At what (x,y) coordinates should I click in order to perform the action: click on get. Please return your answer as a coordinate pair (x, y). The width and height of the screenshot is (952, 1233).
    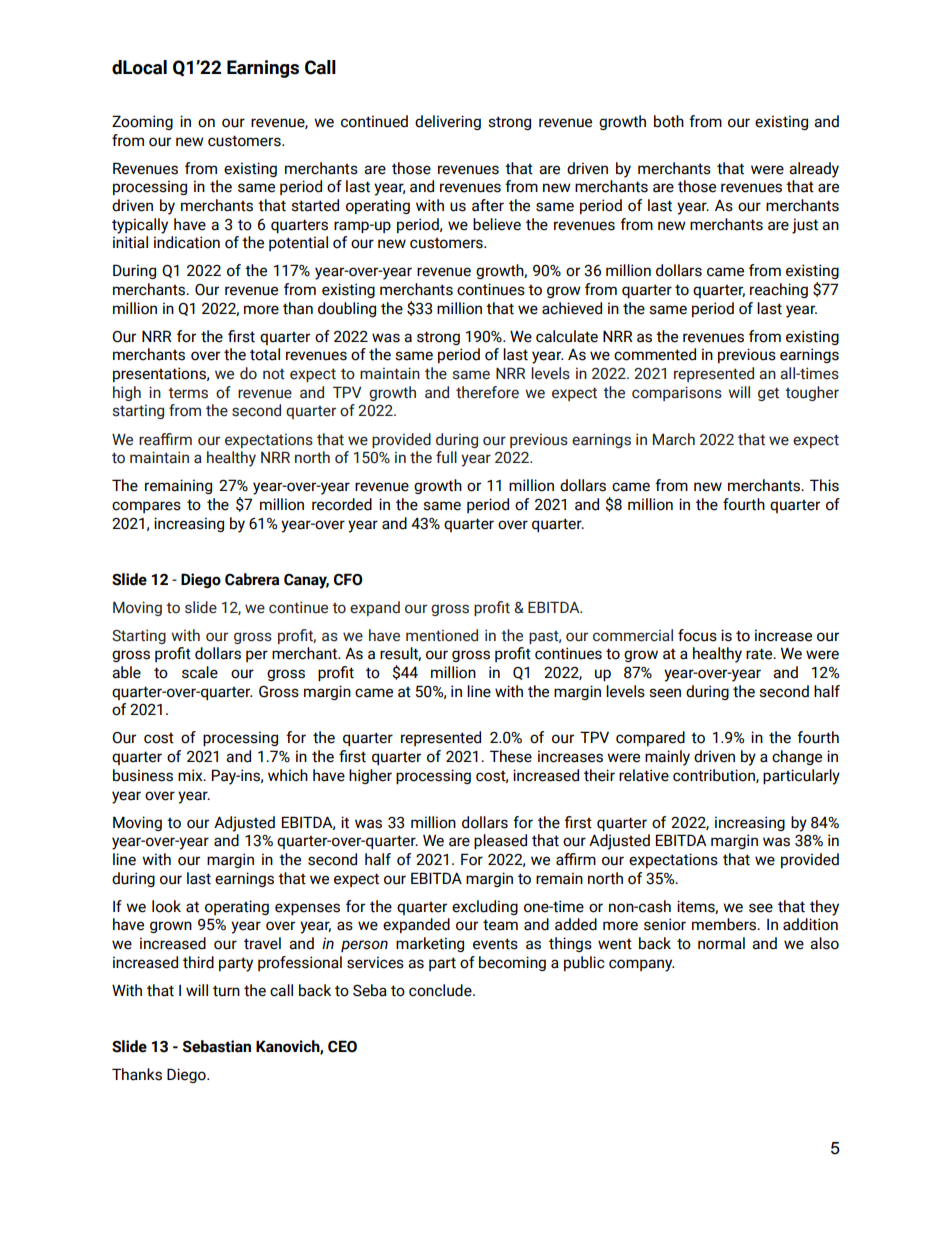
    Looking at the image, I should click on (768, 394).
